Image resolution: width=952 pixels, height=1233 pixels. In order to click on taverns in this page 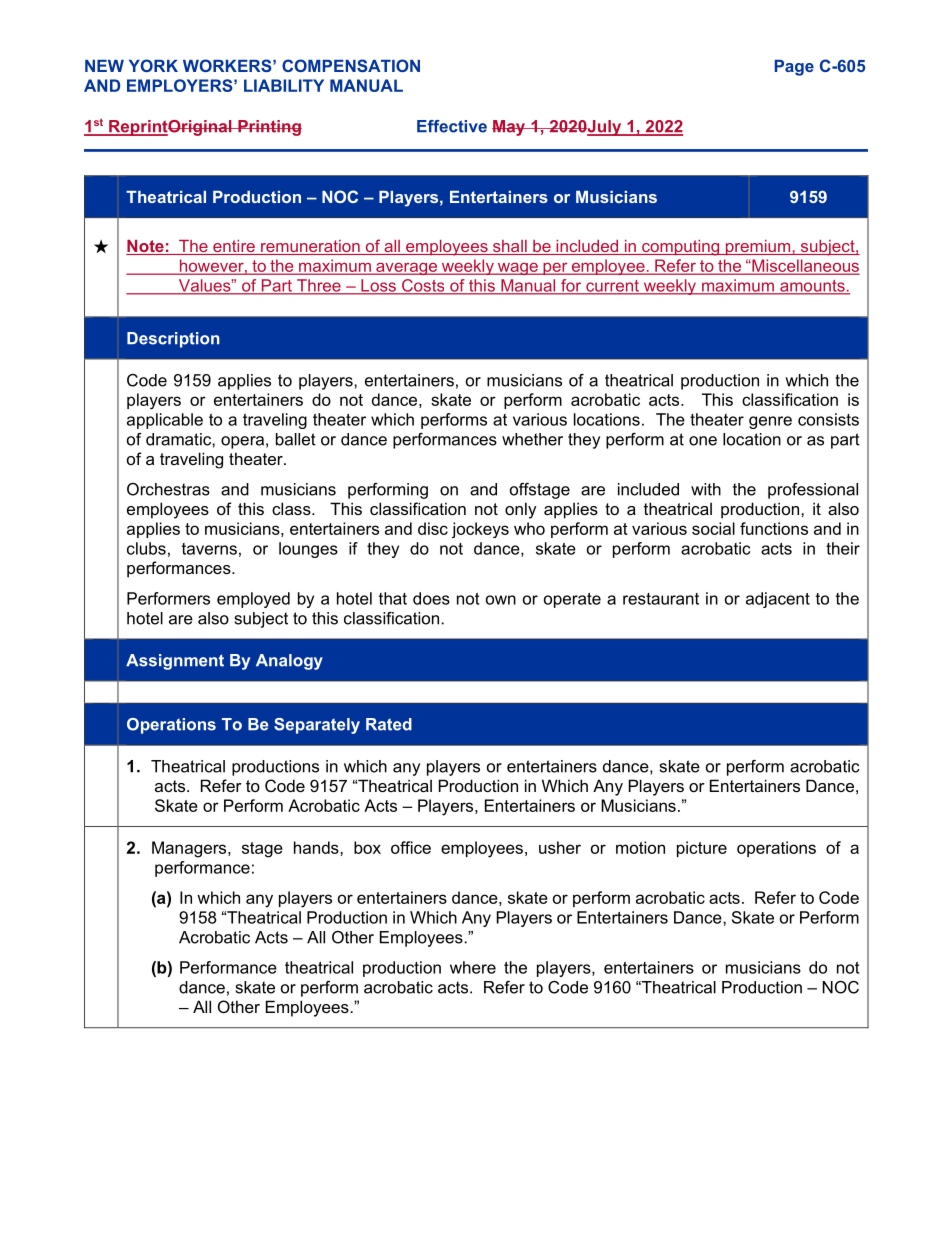, I will do `click(209, 549)`.
